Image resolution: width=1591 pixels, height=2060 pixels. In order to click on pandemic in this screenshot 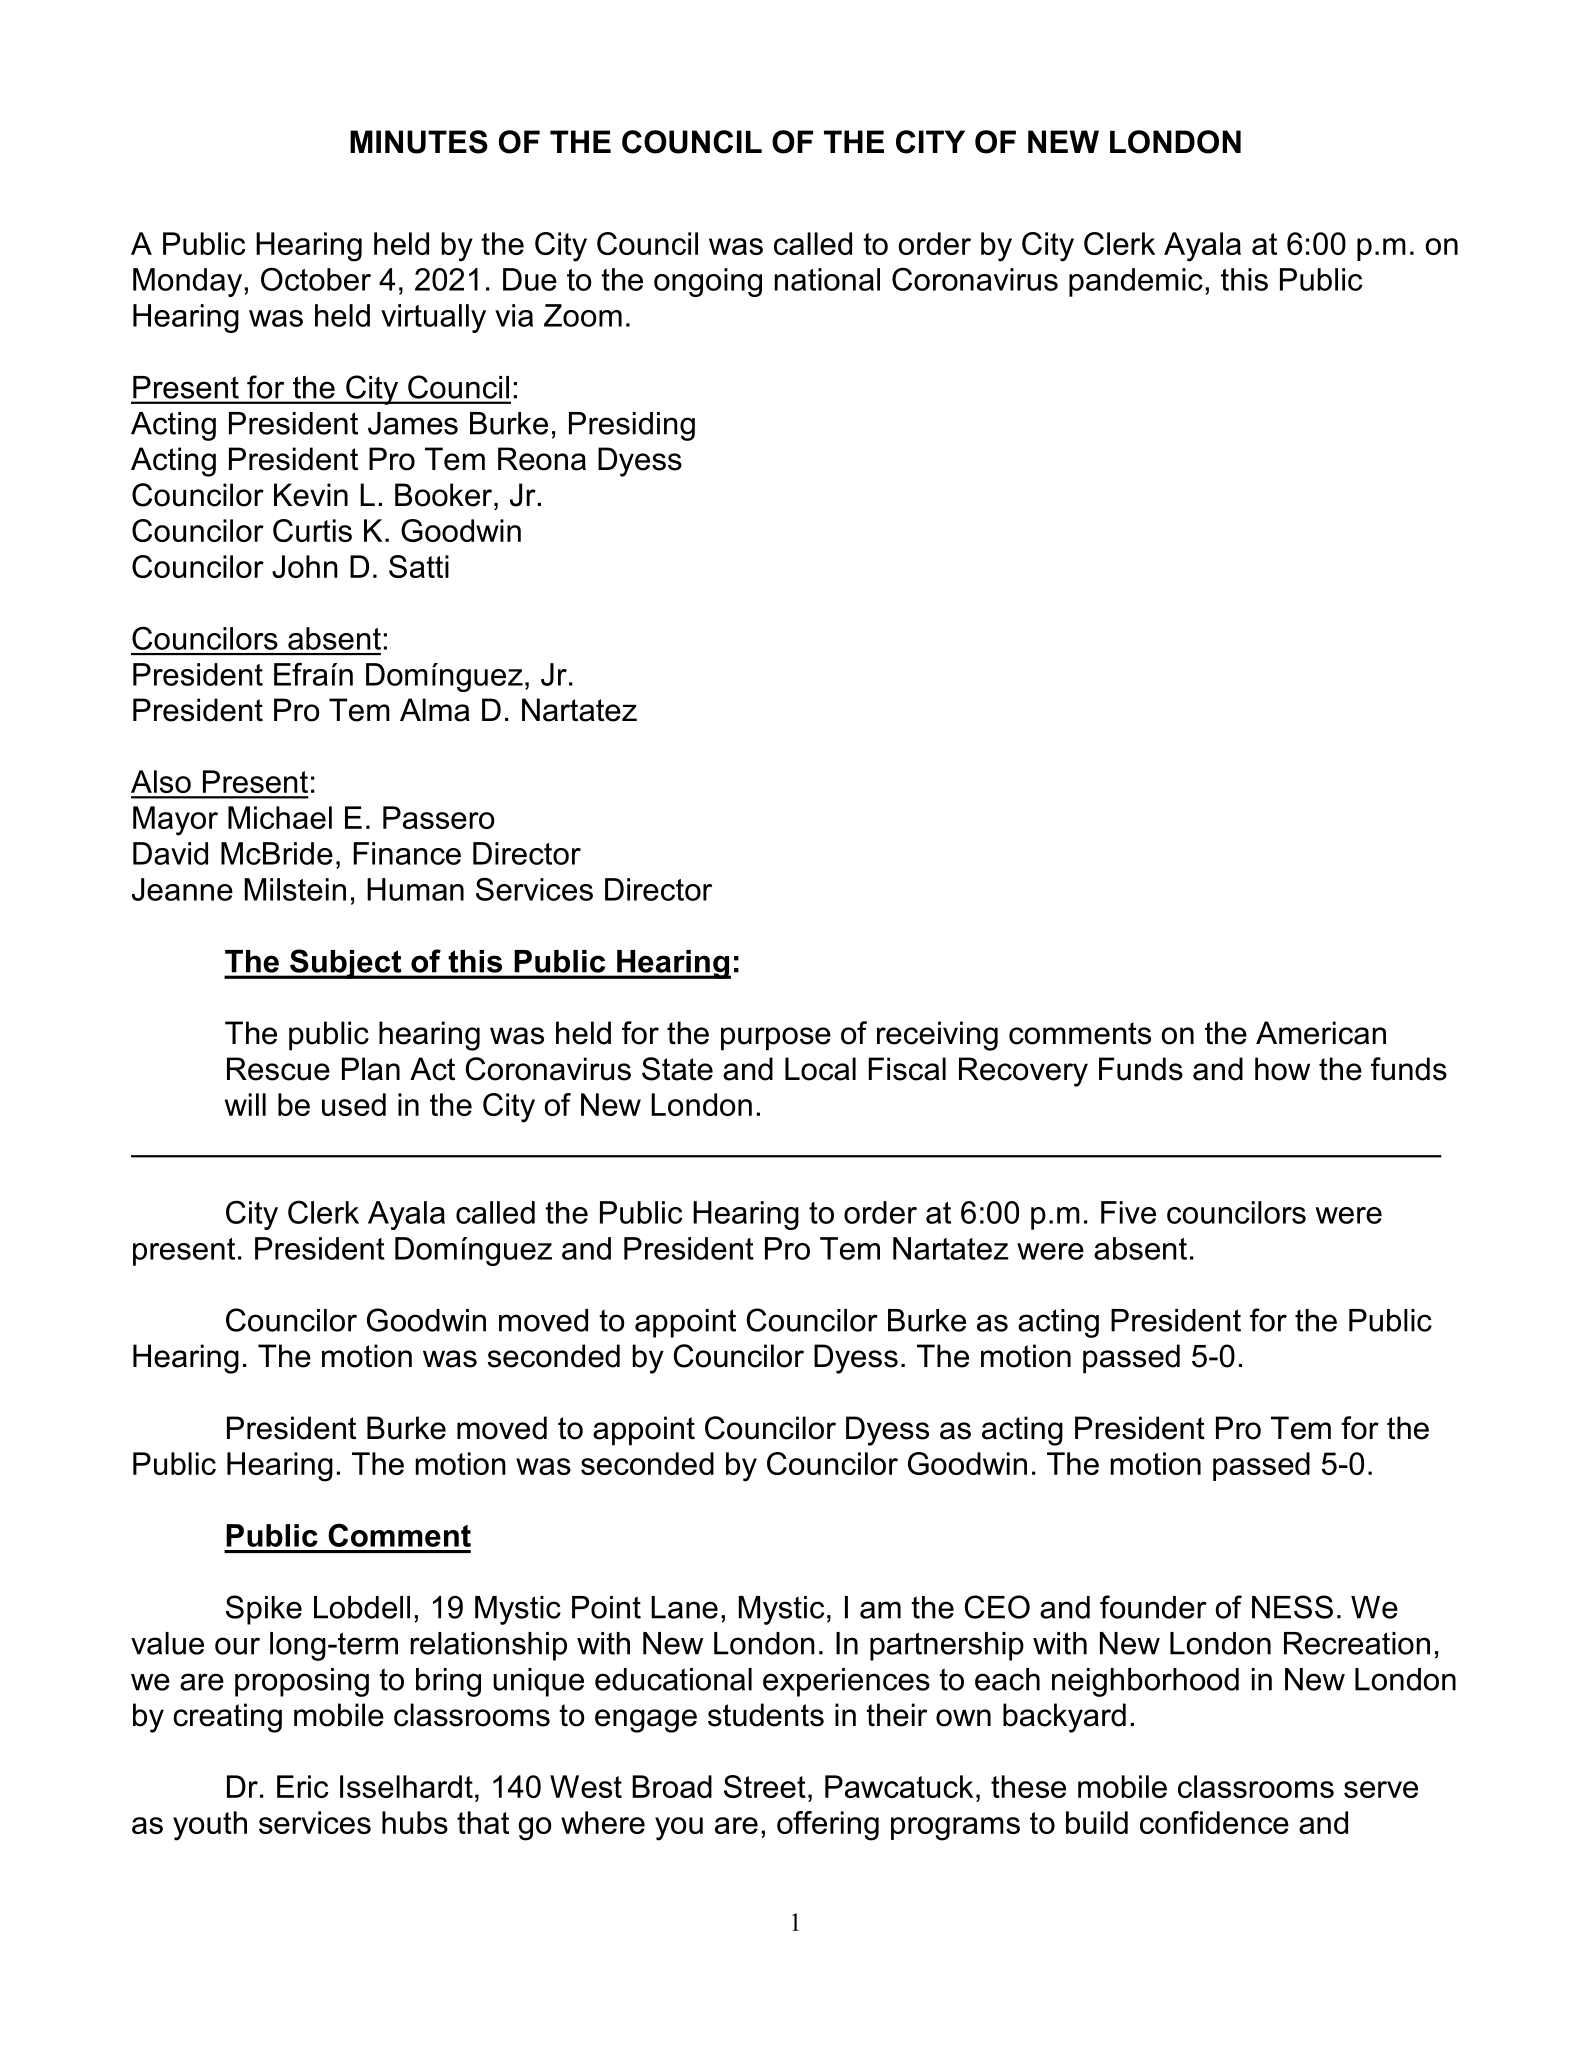, I will do `click(1136, 282)`.
